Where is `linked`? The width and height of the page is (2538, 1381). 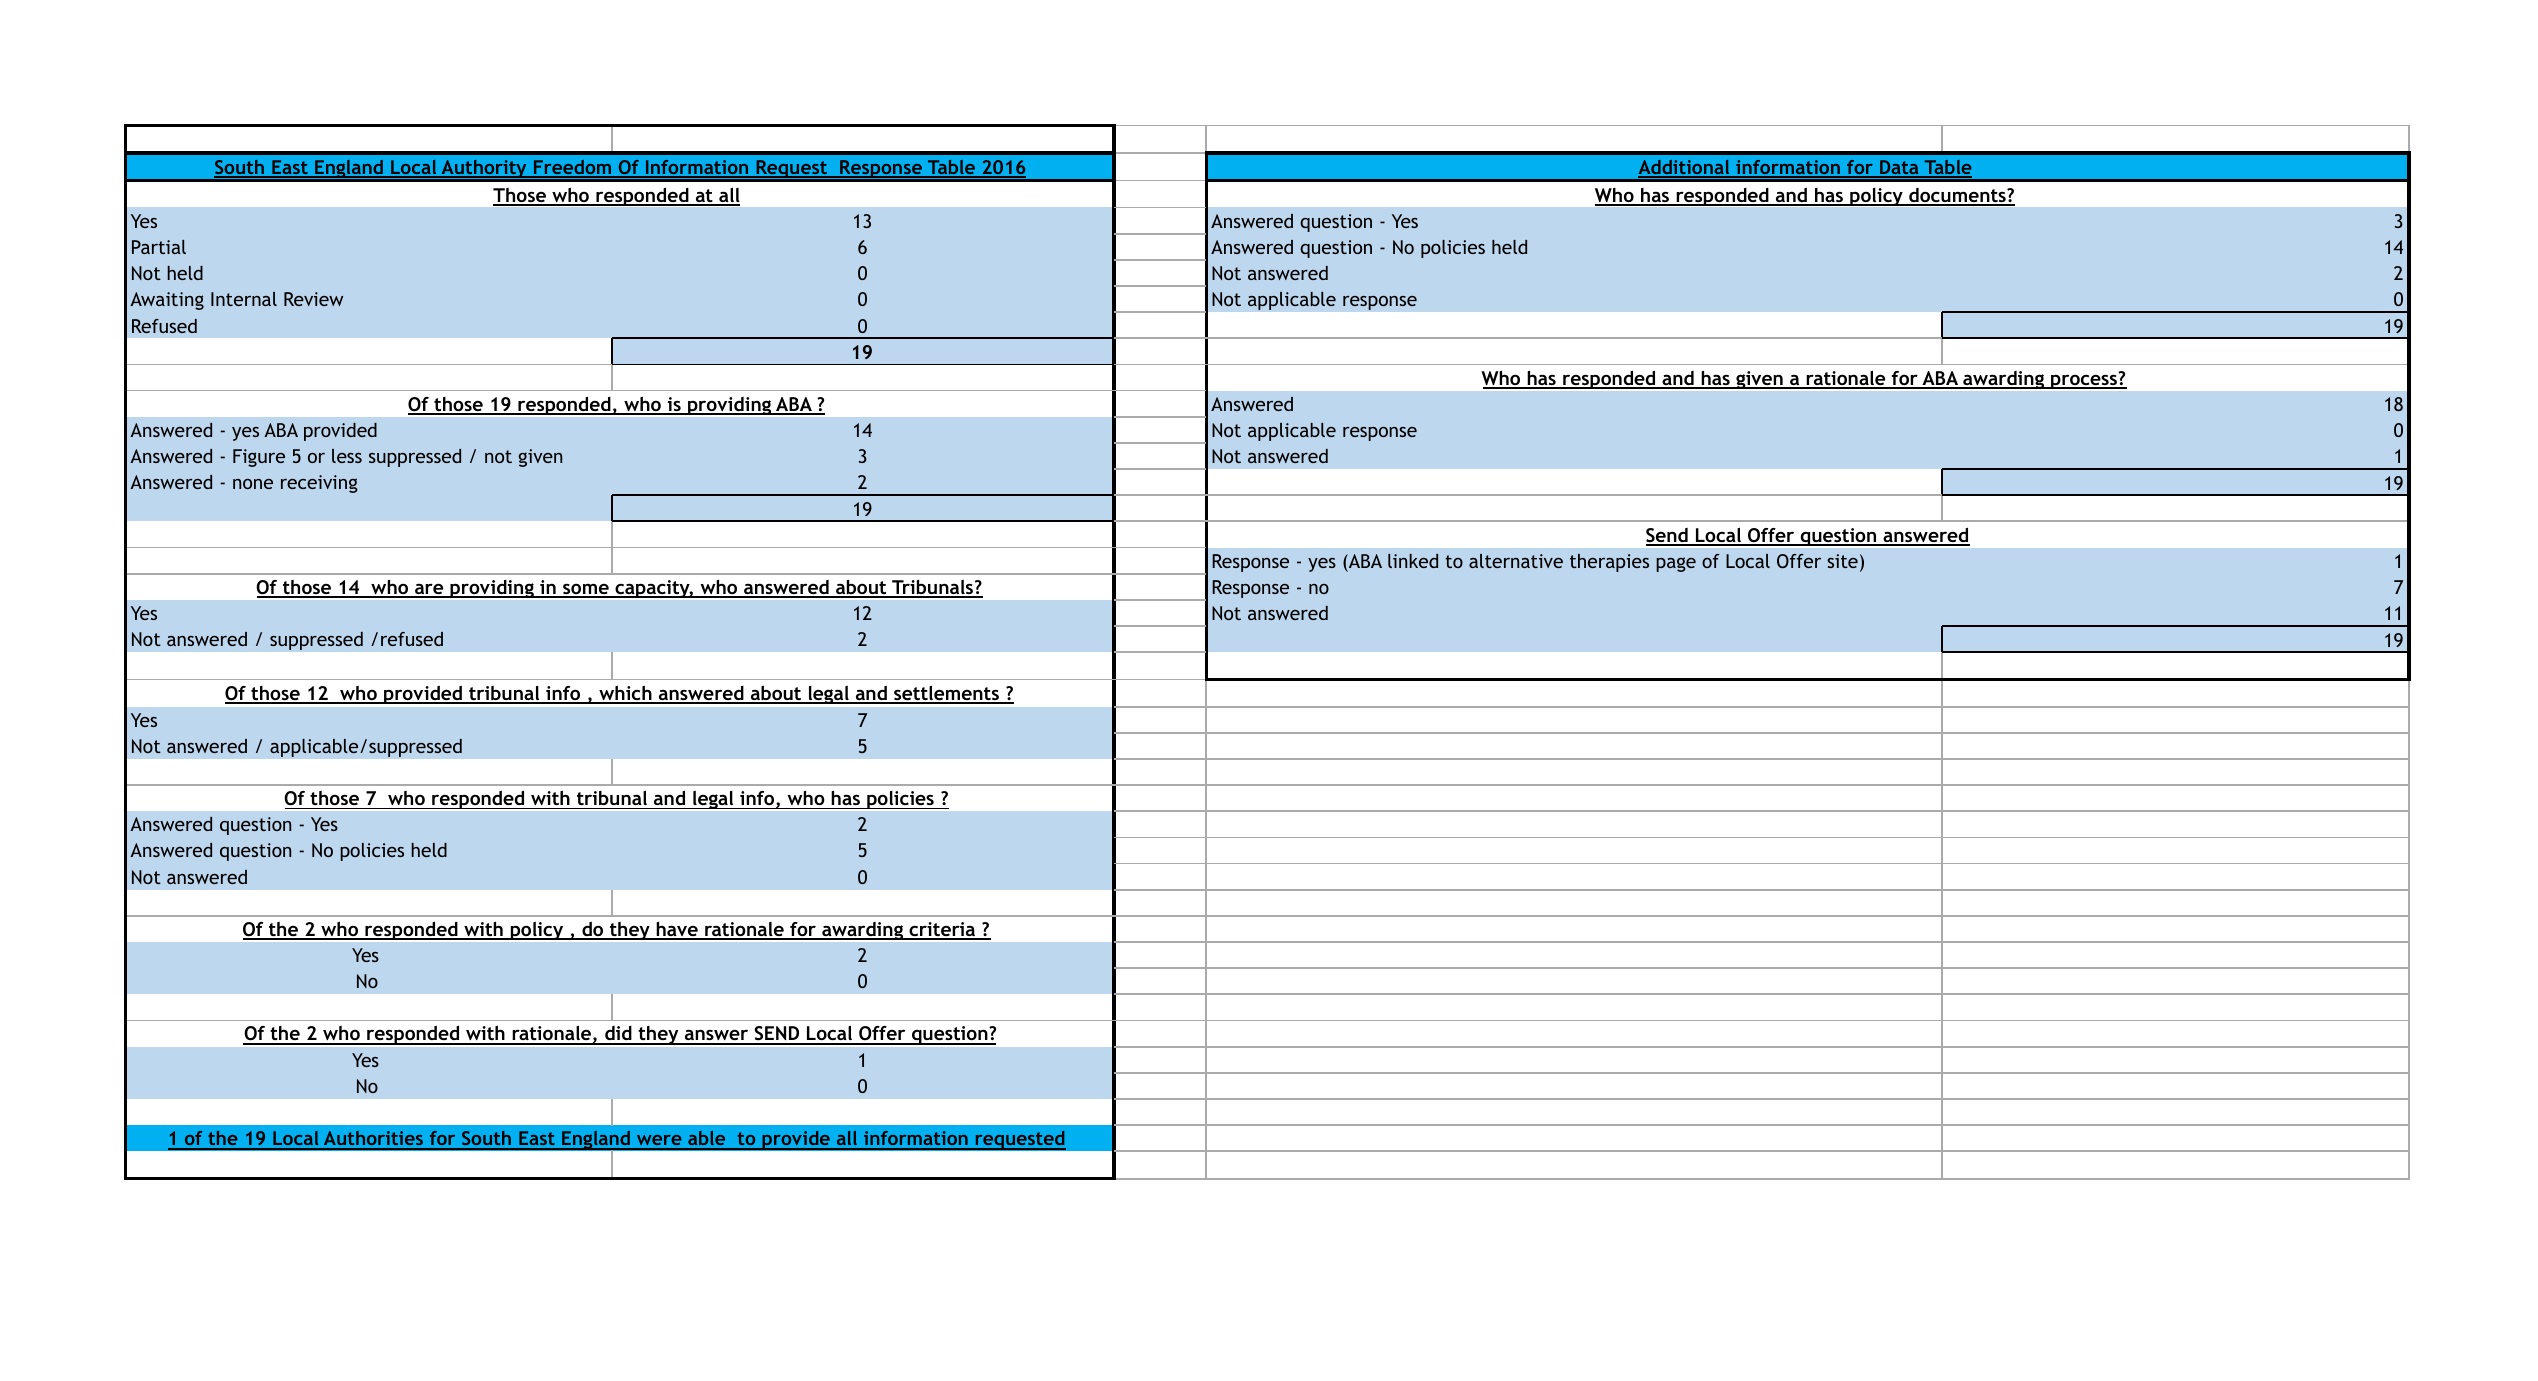
linked is located at coordinates (1413, 561).
